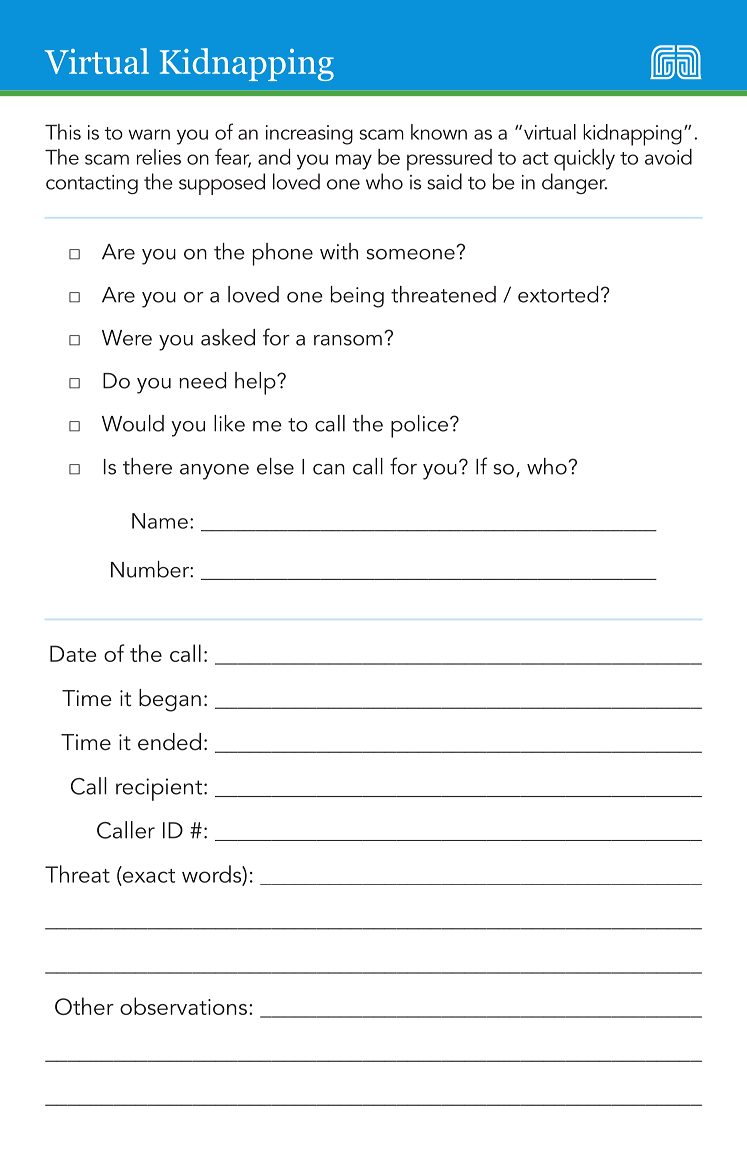  Describe the element at coordinates (185, 1006) in the document. I see `observations` at that location.
